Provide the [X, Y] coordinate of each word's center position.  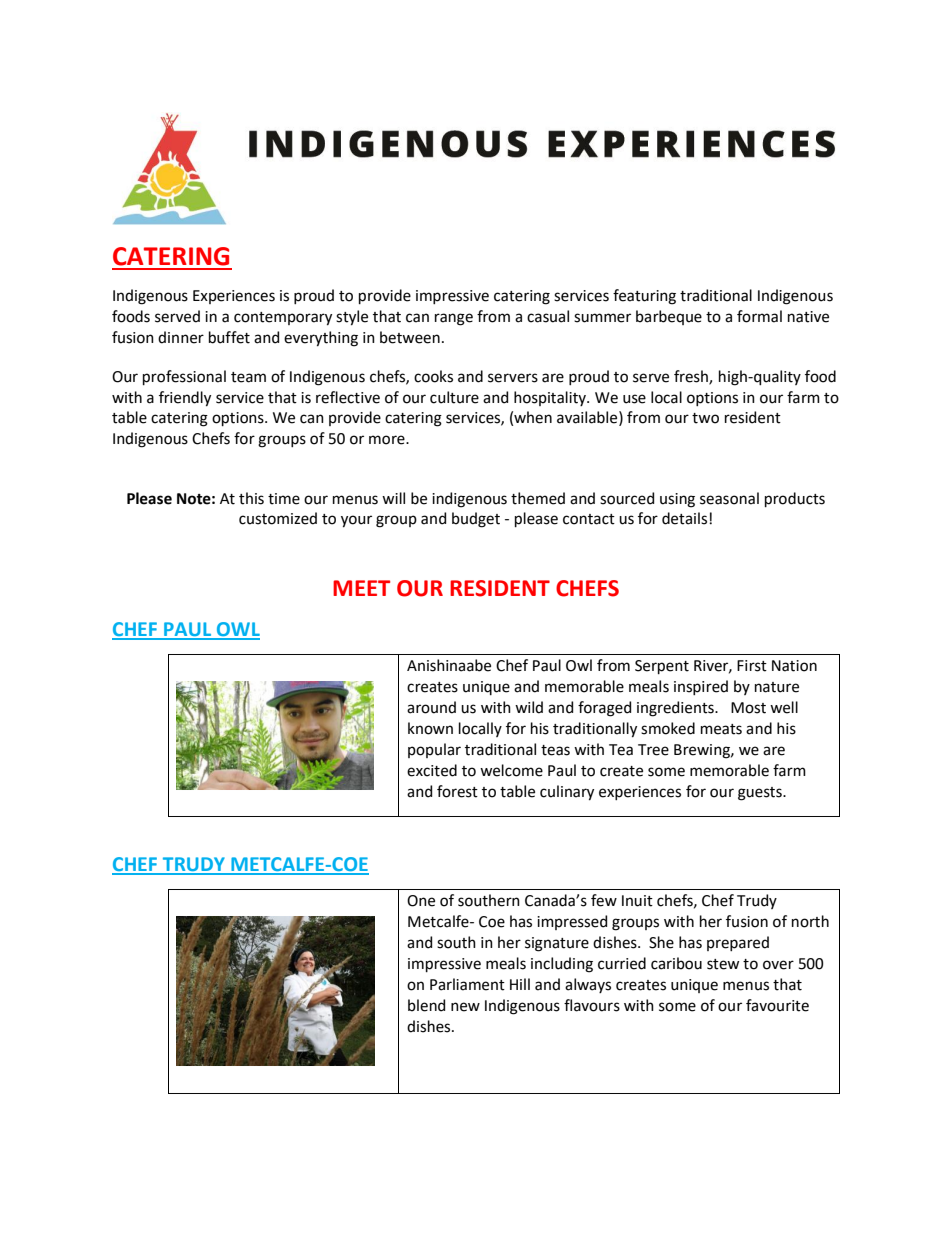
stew [723, 964]
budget [476, 520]
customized [278, 518]
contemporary [283, 319]
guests [761, 794]
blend [426, 1005]
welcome [511, 770]
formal [759, 316]
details [684, 518]
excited [432, 770]
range [454, 319]
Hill [520, 984]
